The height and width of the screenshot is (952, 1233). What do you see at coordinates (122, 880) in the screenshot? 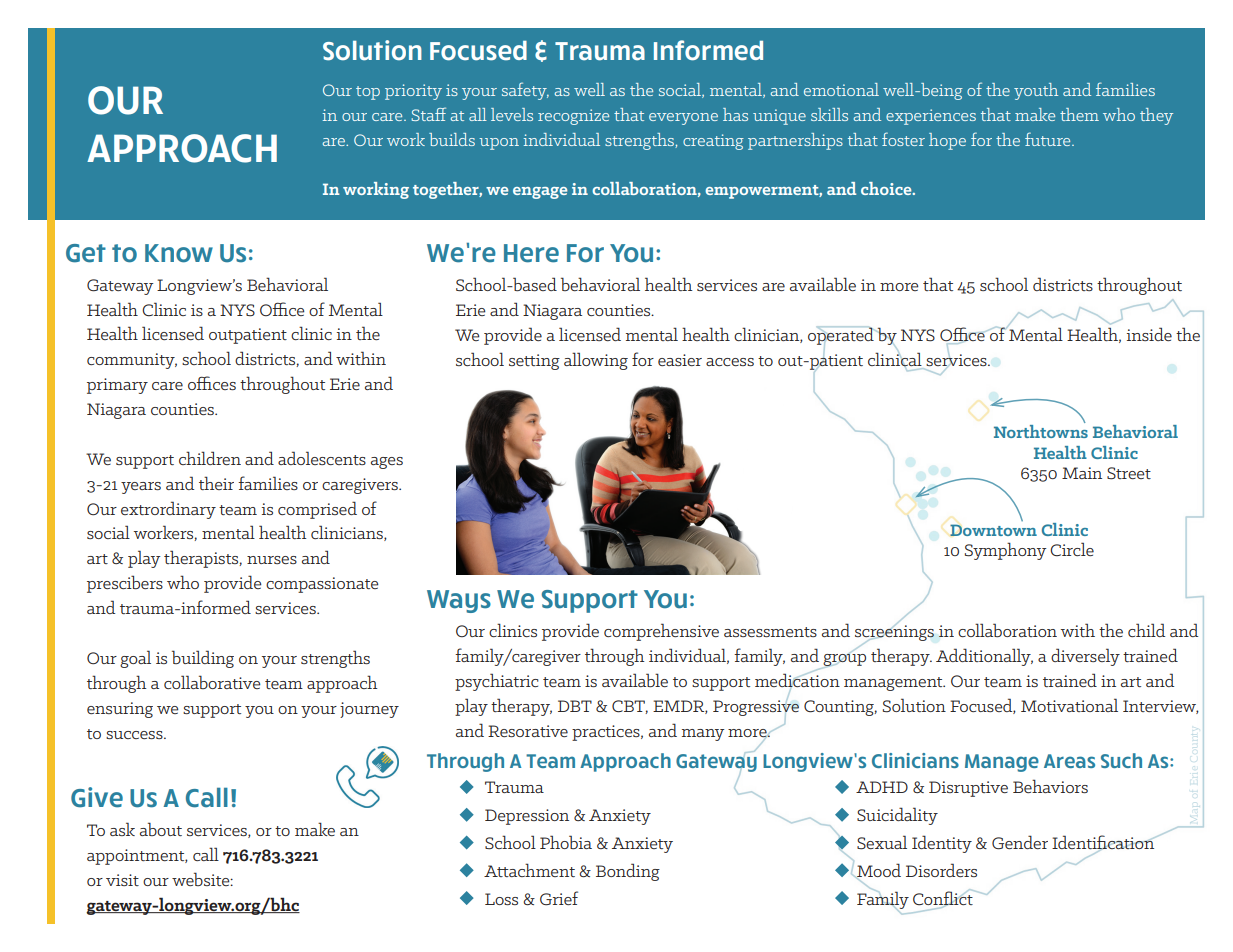
I see `visit` at bounding box center [122, 880].
